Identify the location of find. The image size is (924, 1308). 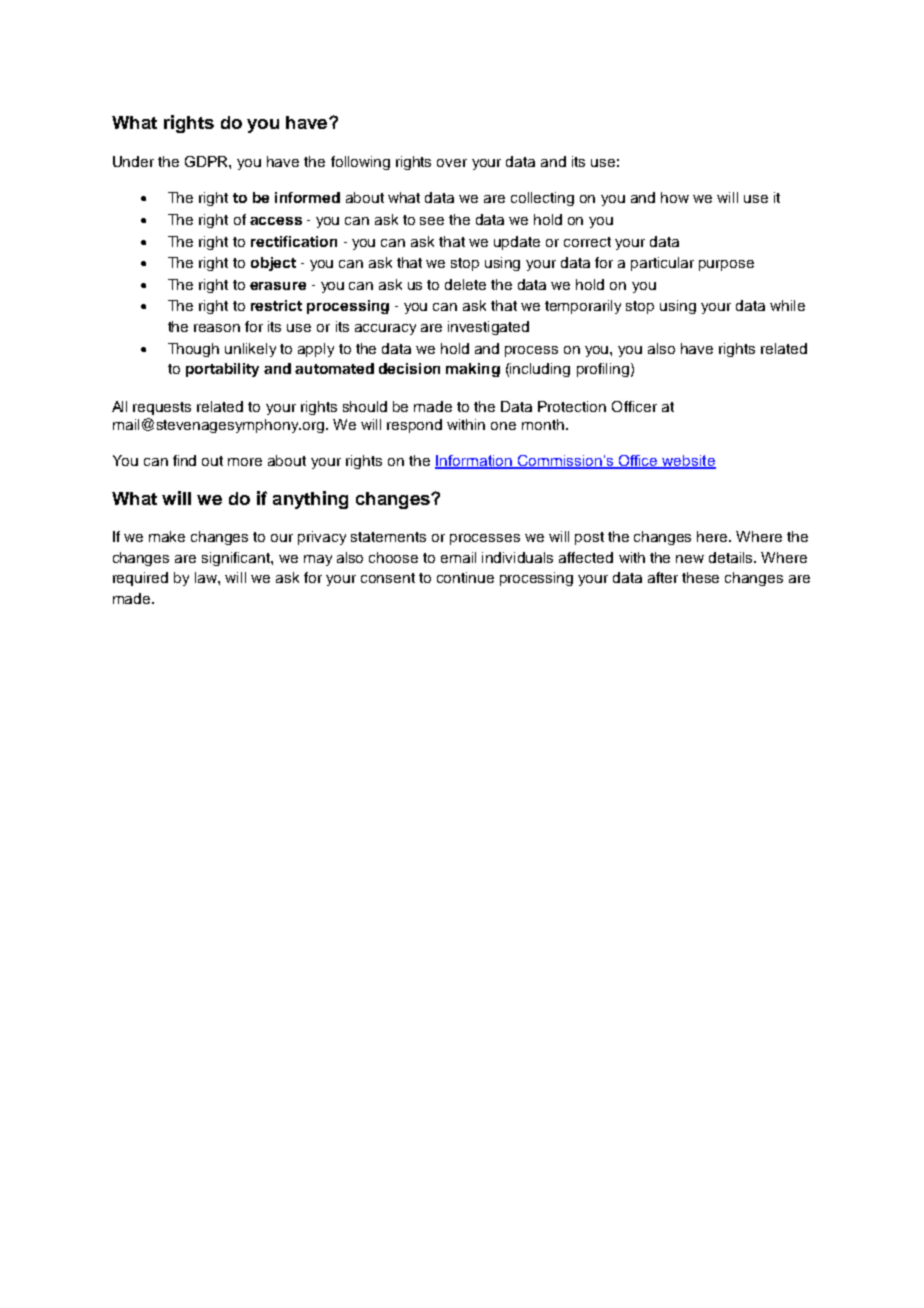
(184, 460).
